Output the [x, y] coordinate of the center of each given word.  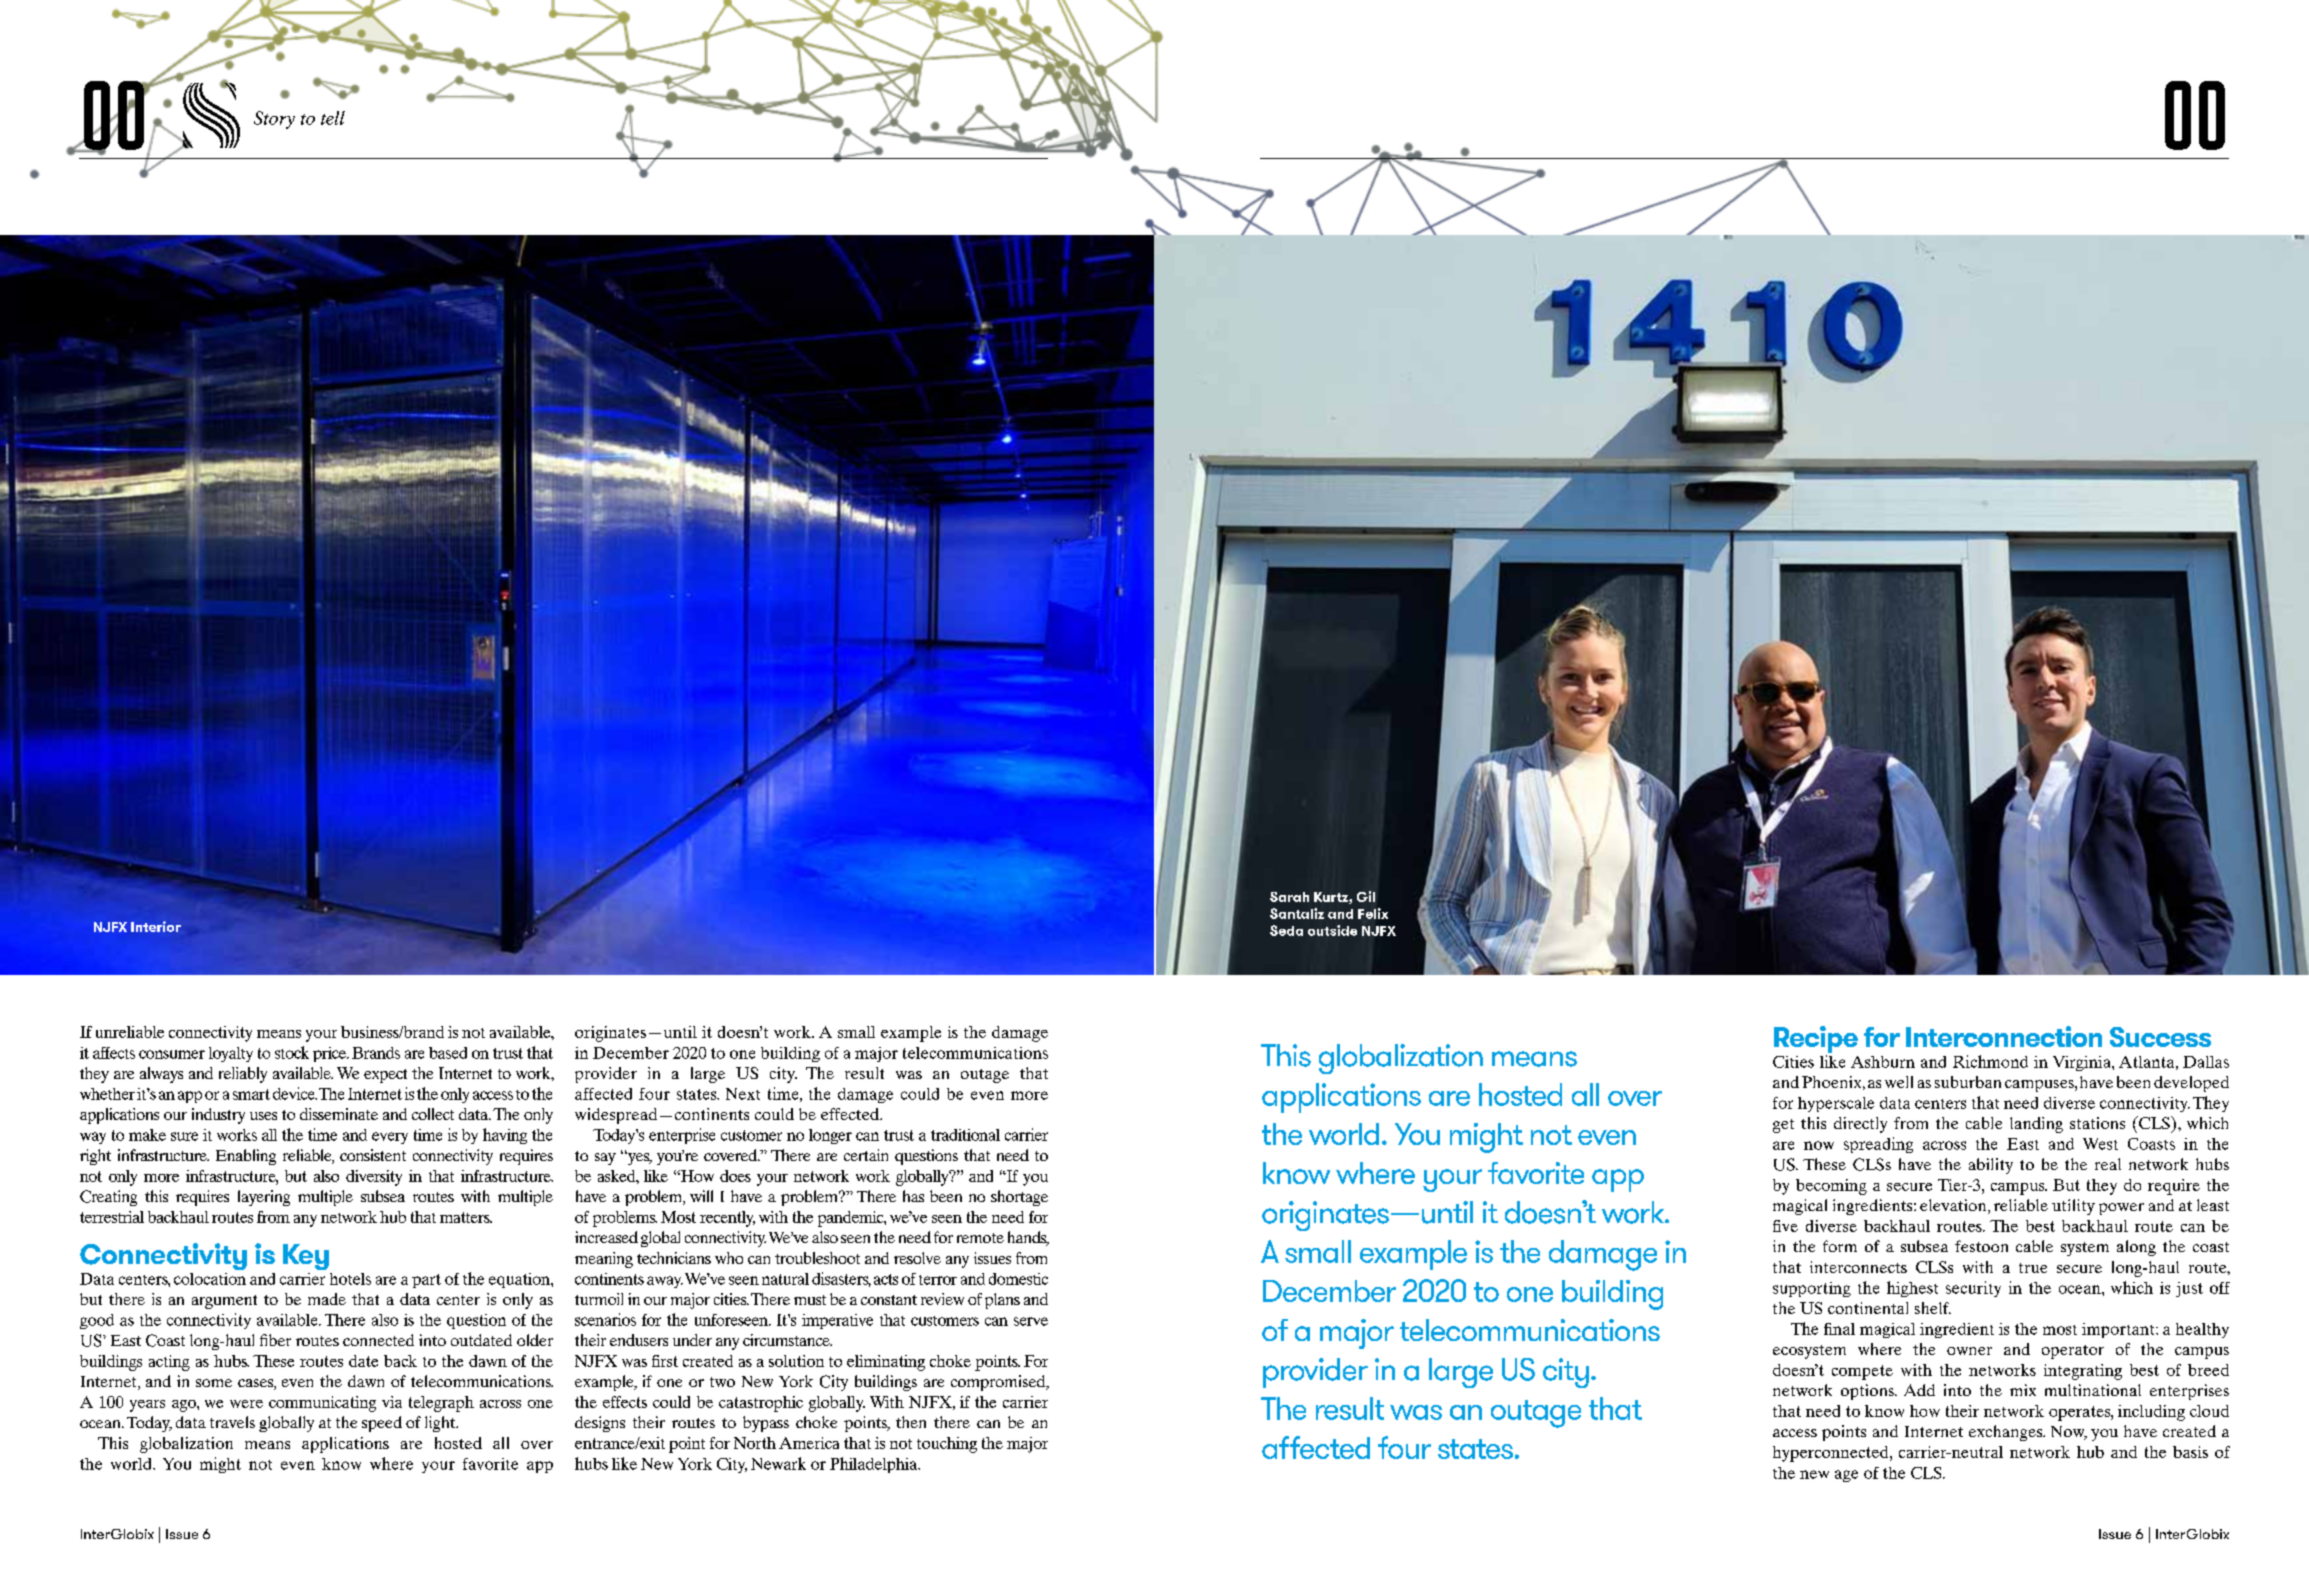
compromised [999, 1383]
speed [382, 1424]
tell [333, 118]
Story [274, 120]
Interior [156, 926]
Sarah [1289, 897]
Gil [1366, 896]
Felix [1373, 913]
